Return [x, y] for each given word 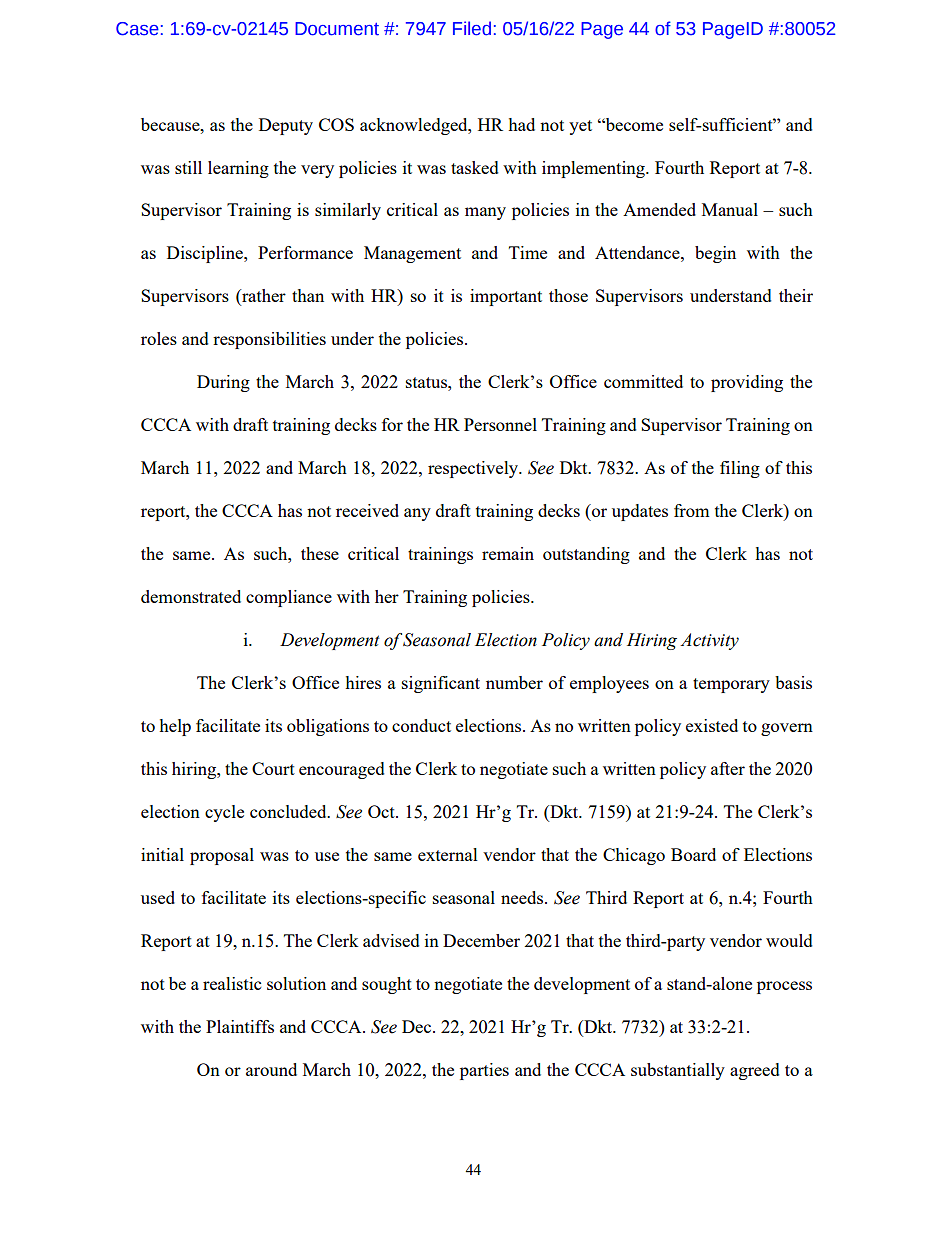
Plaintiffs [240, 1026]
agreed [755, 1071]
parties [484, 1071]
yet [580, 127]
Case [137, 29]
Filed [472, 28]
